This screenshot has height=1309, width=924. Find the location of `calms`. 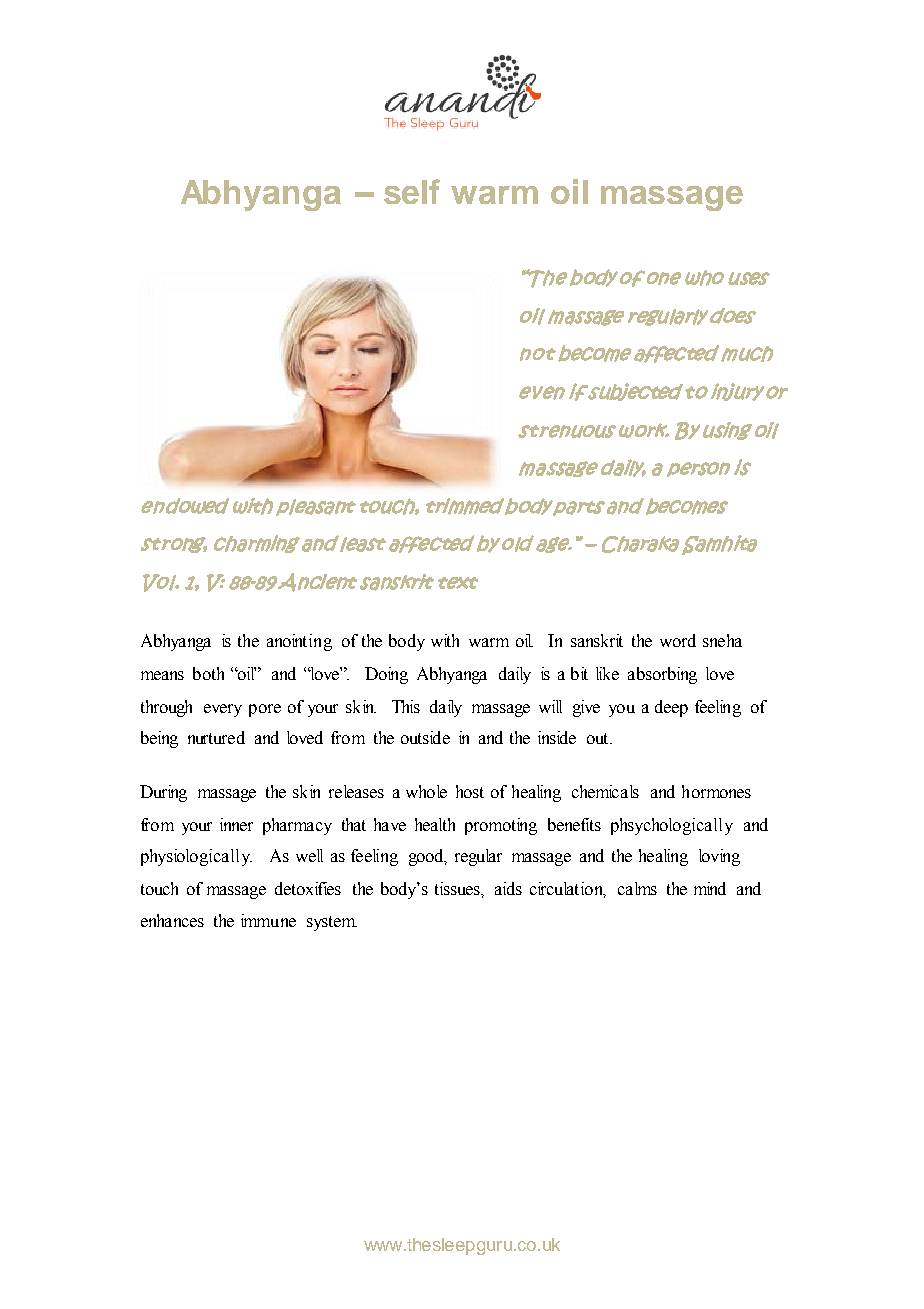

calms is located at coordinates (637, 888).
